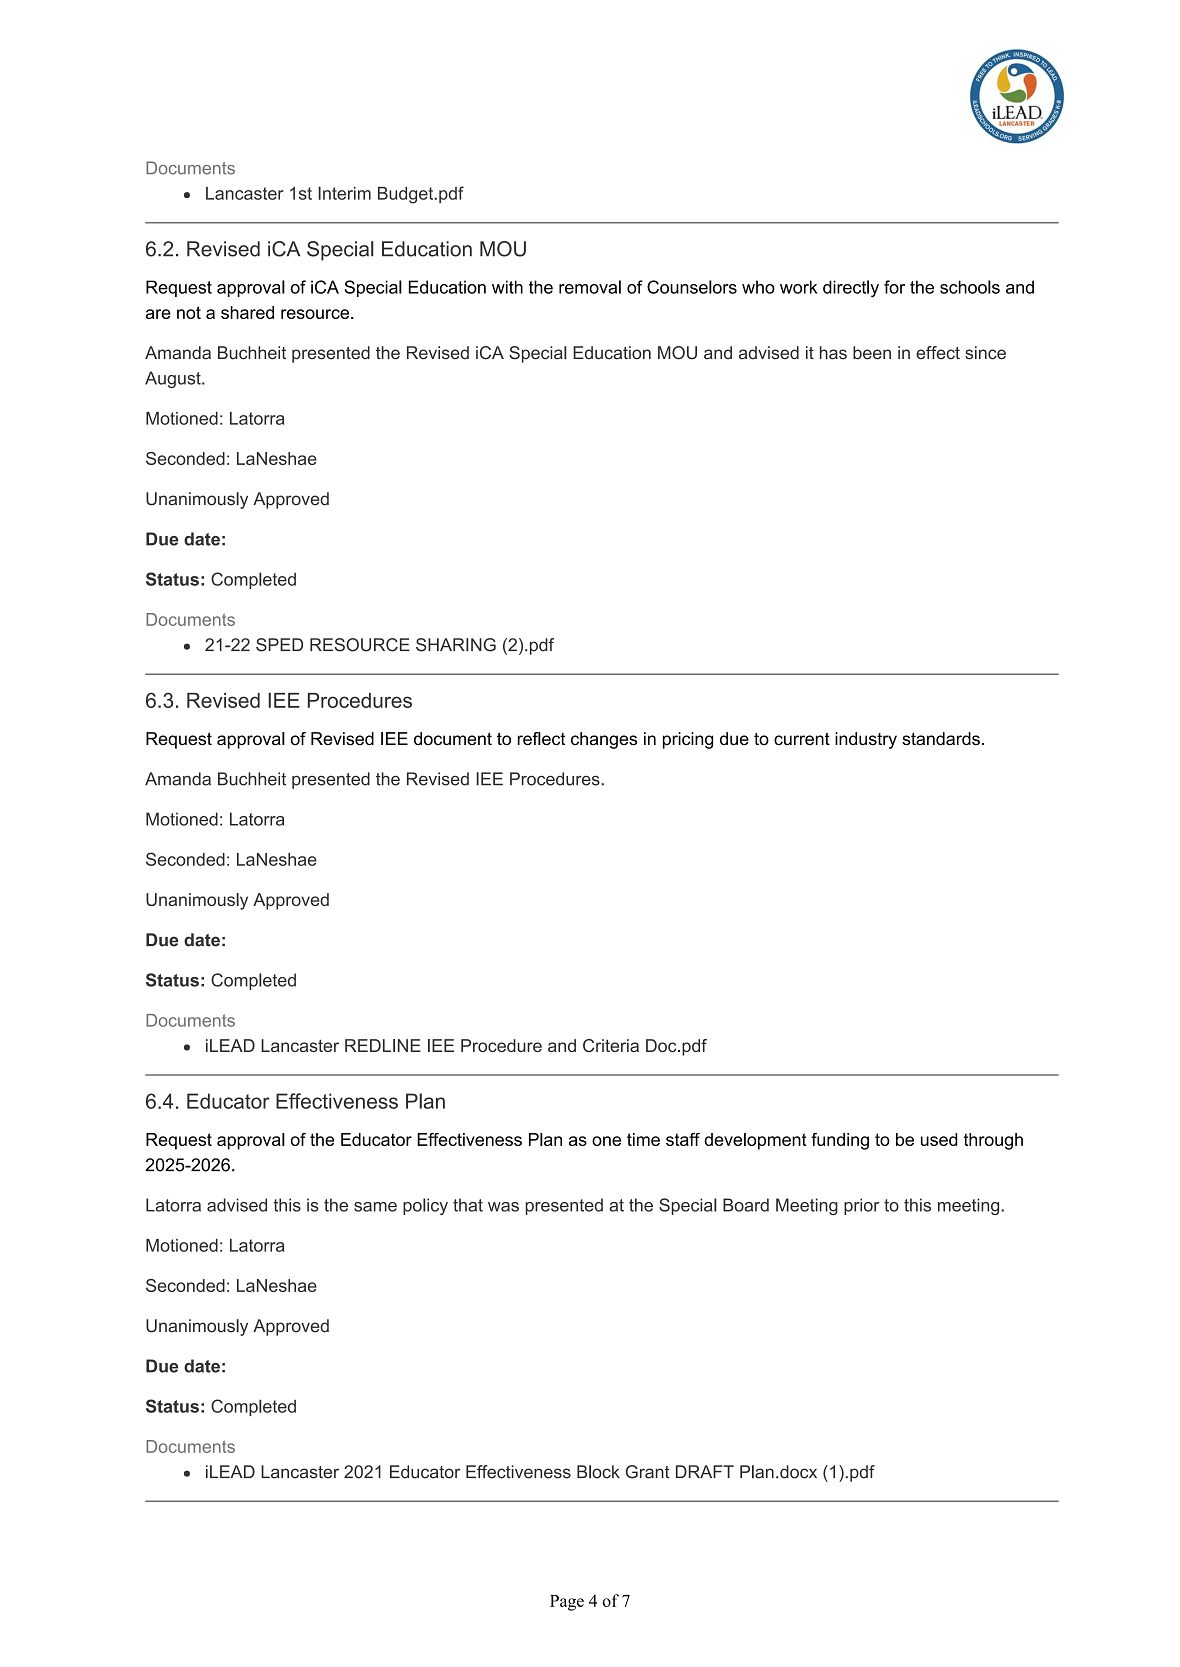  Describe the element at coordinates (590, 287) in the screenshot. I see `removal` at that location.
